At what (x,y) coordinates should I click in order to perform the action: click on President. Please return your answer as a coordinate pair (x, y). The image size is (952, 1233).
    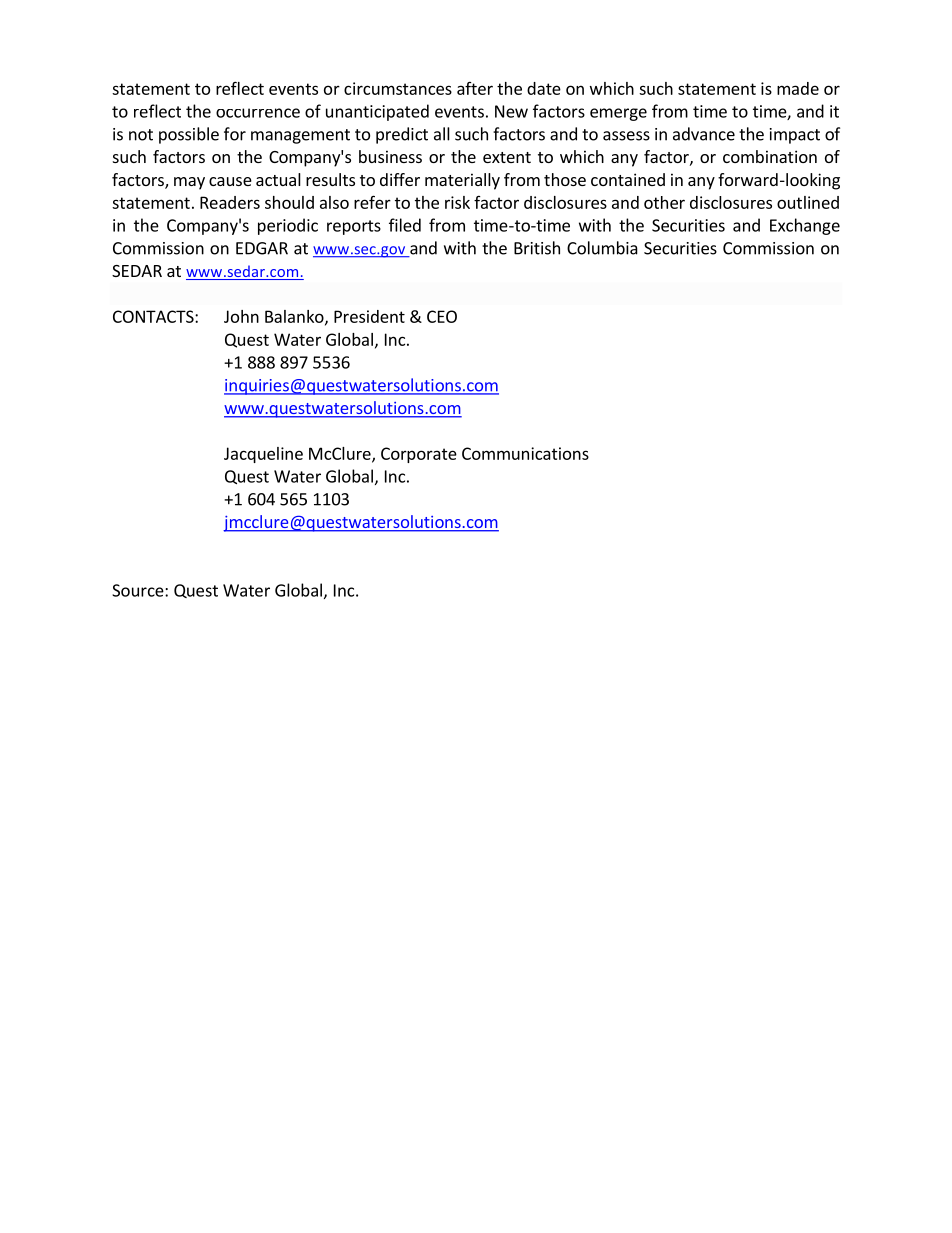
    Looking at the image, I should click on (369, 316).
